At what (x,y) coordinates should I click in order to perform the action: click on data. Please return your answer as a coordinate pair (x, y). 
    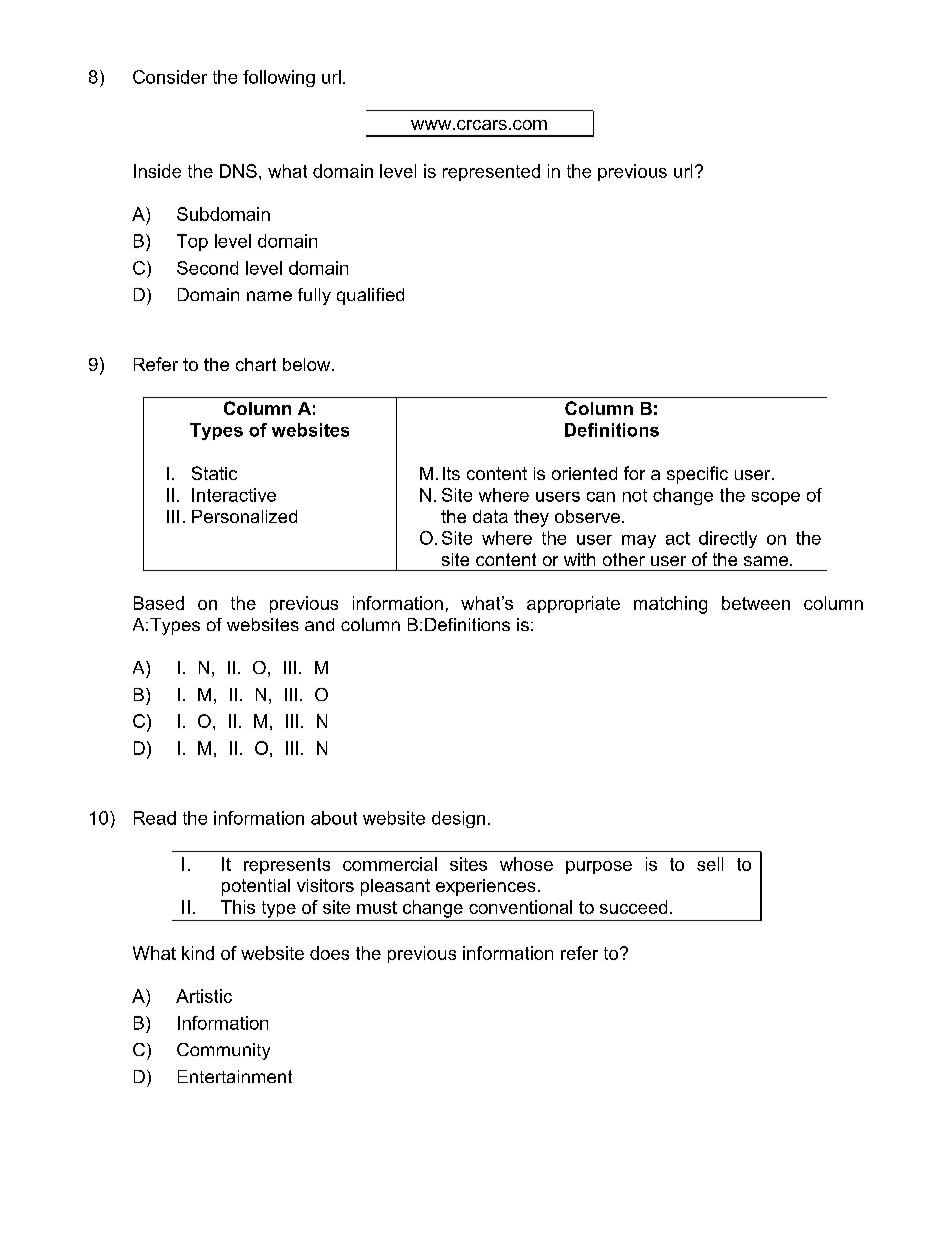
    Looking at the image, I should click on (490, 516).
